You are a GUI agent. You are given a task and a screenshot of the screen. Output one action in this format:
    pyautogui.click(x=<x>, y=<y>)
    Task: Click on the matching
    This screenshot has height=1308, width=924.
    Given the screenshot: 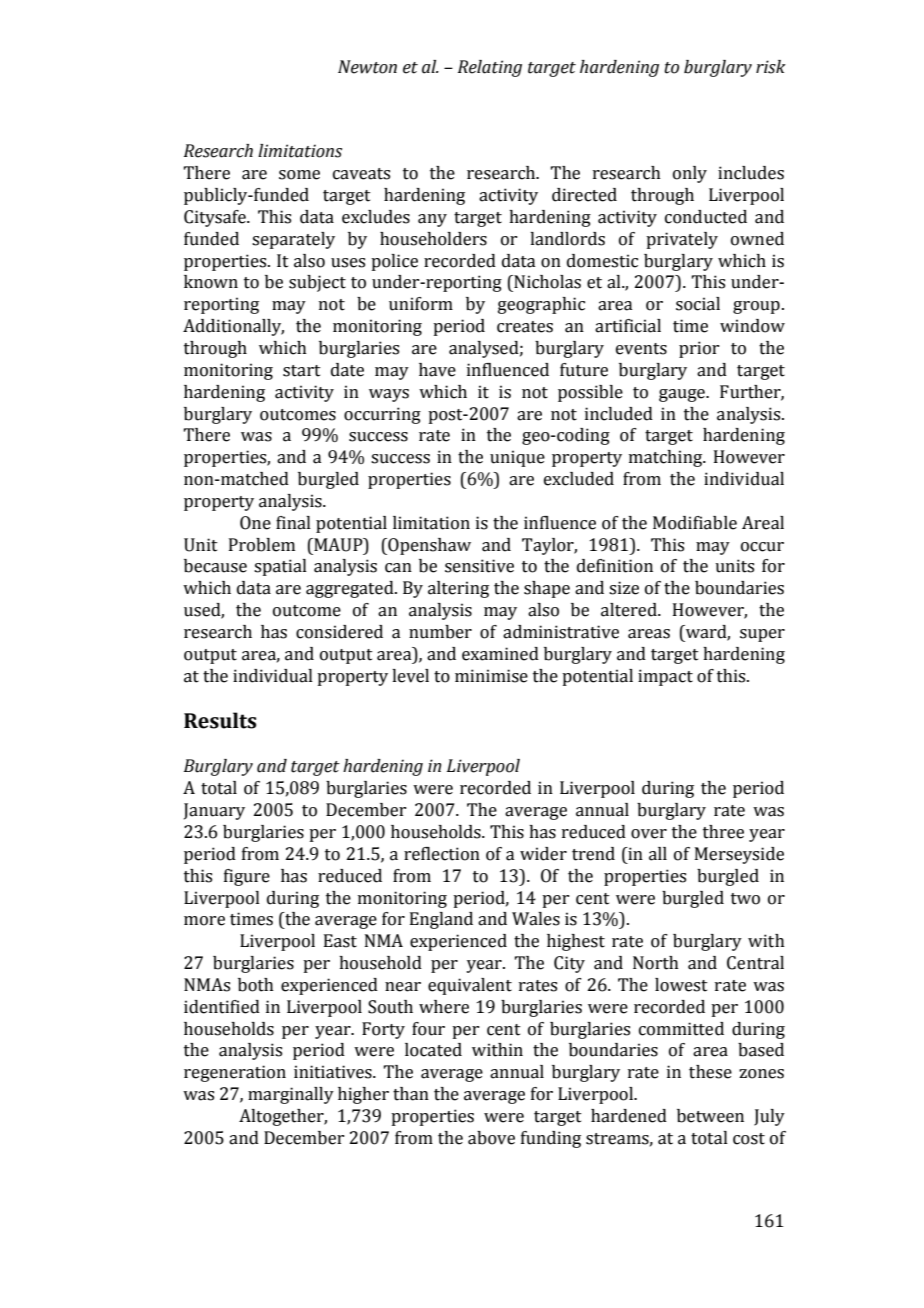 What is the action you would take?
    pyautogui.click(x=667, y=458)
